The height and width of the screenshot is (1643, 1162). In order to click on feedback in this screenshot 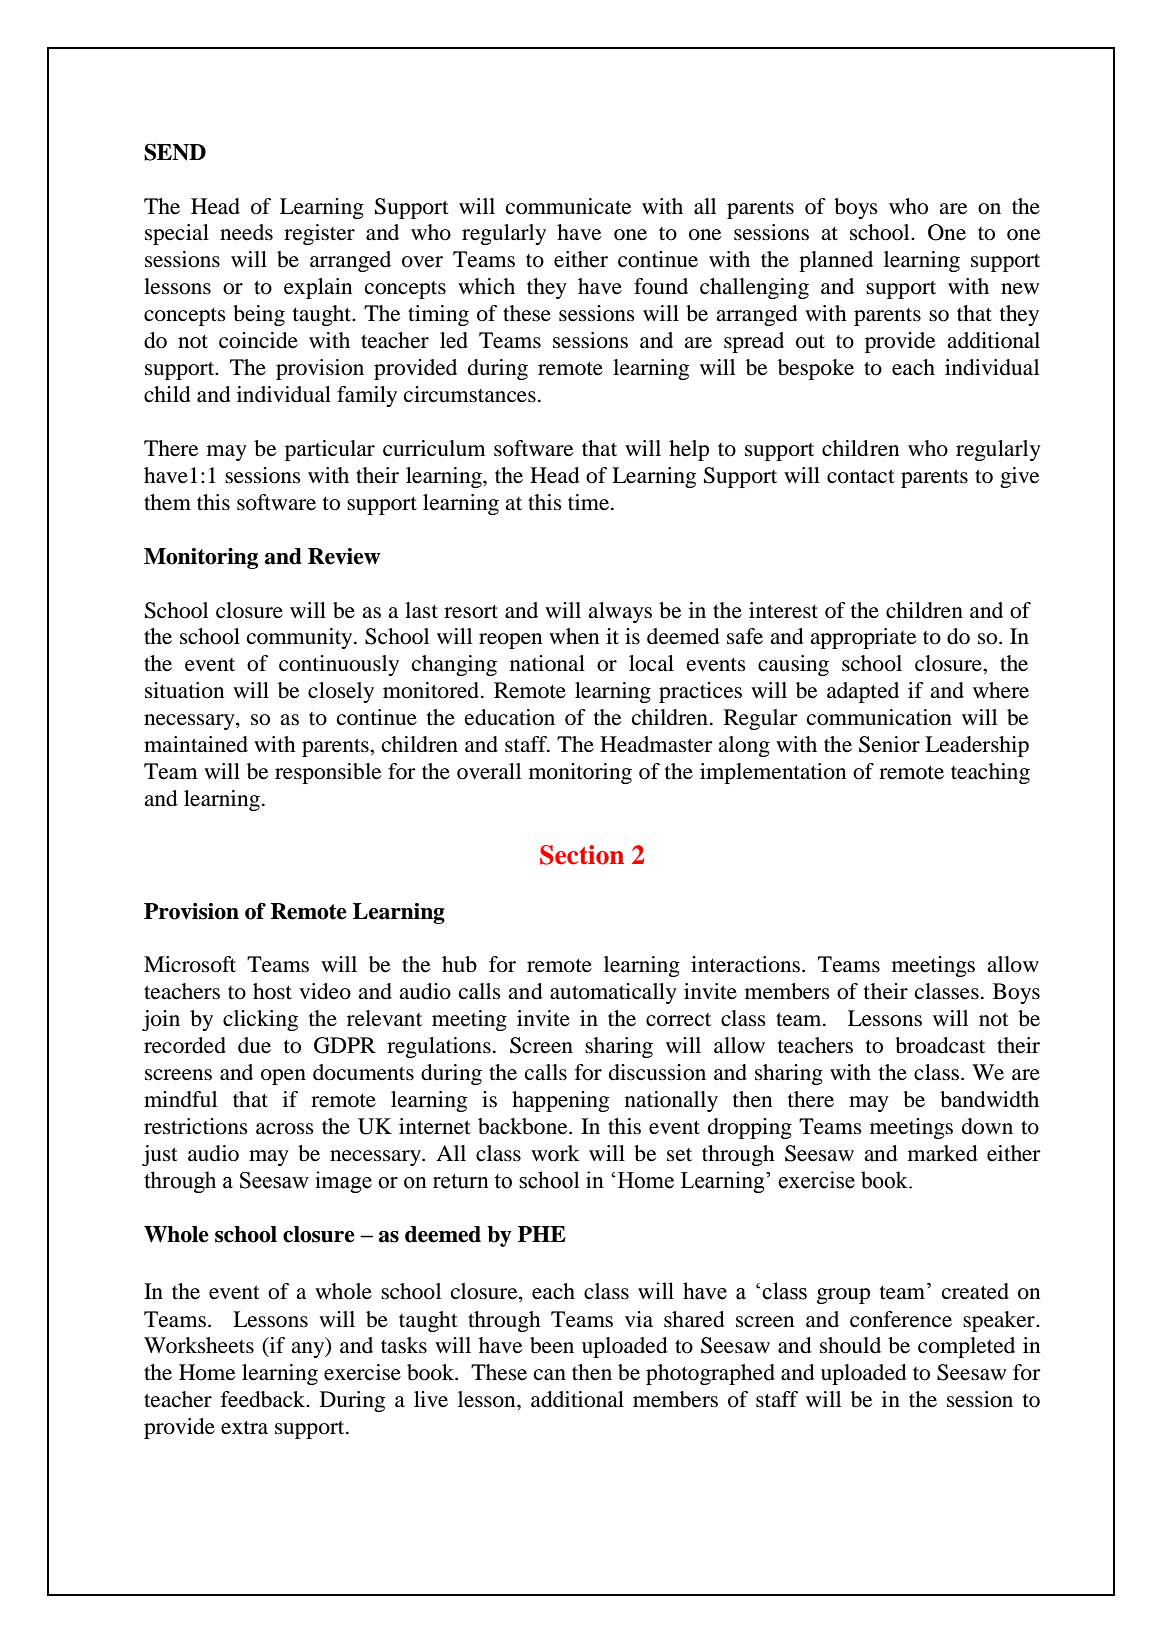, I will do `click(264, 1399)`.
